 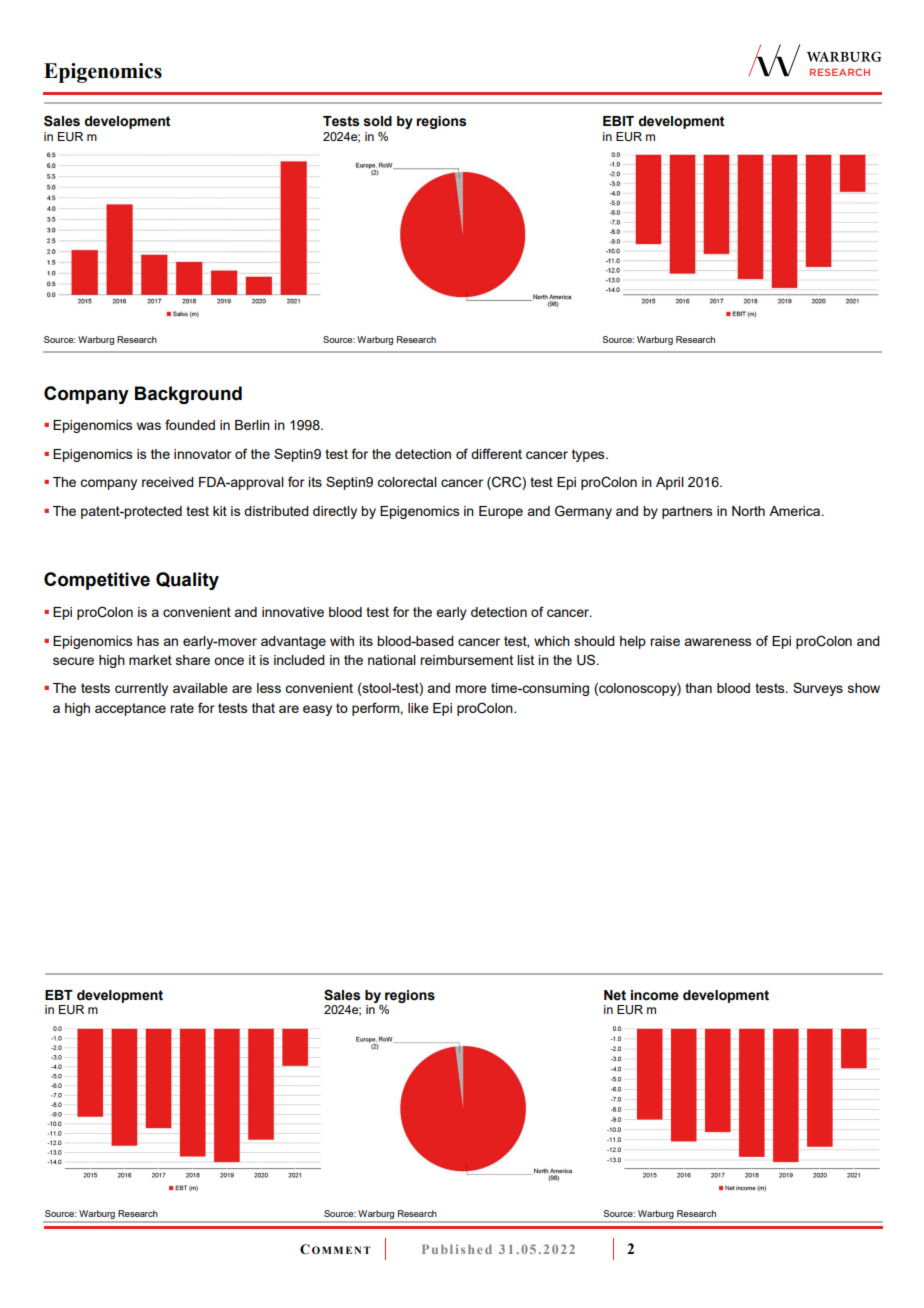 What do you see at coordinates (466, 660) in the screenshot?
I see `reimbursement` at bounding box center [466, 660].
